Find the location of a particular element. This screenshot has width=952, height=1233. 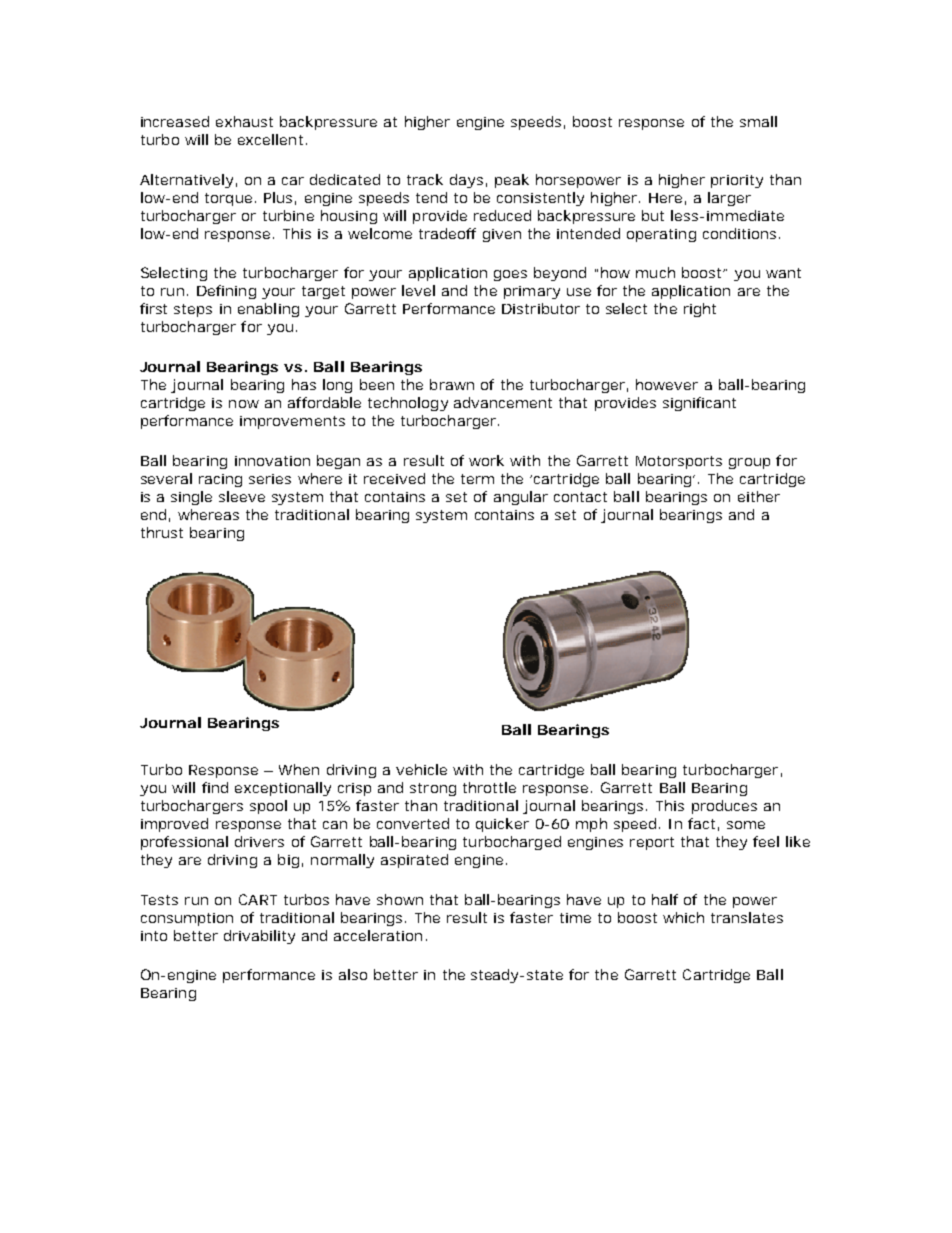

angular is located at coordinates (521, 498).
